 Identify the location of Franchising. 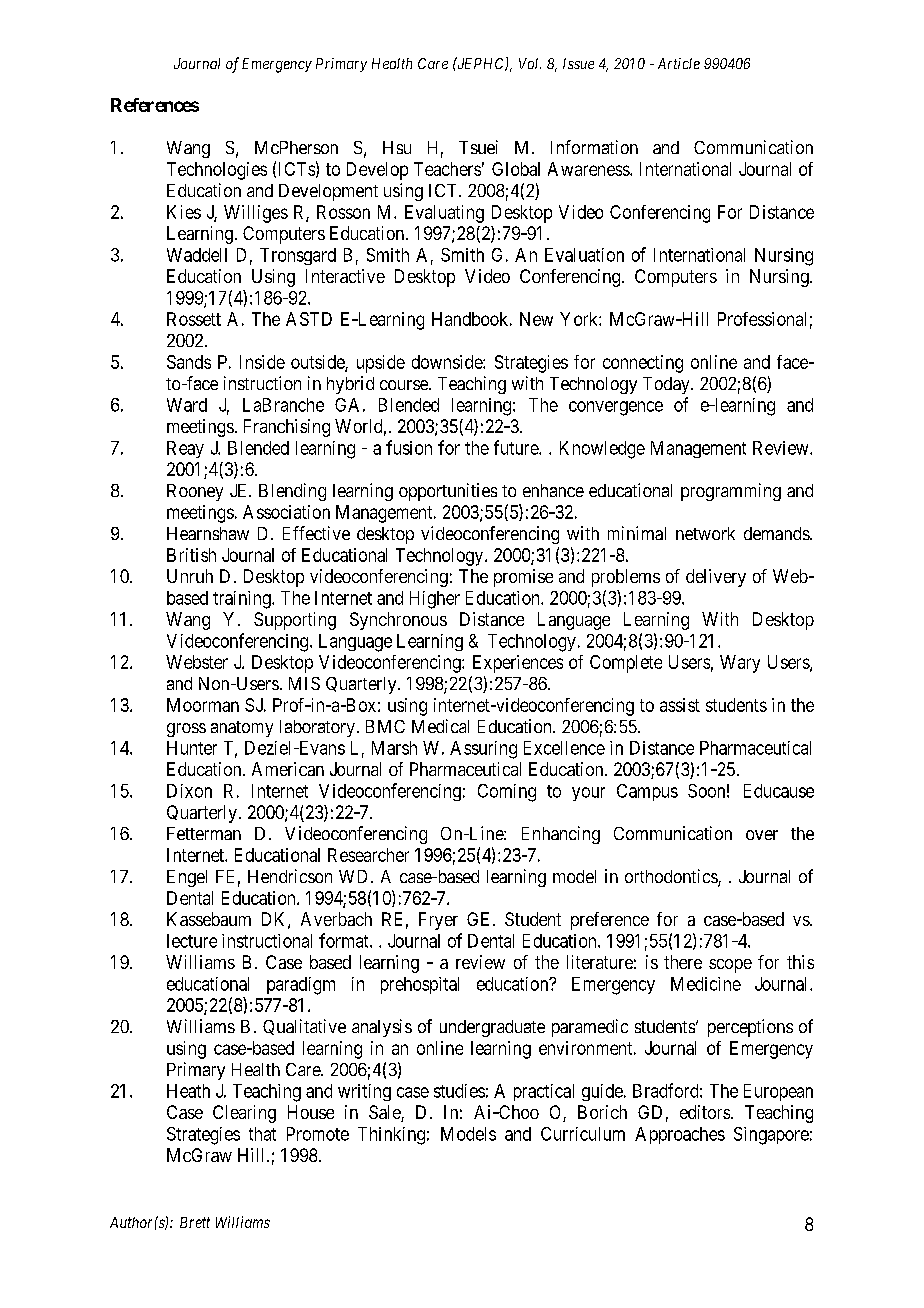
(287, 428).
